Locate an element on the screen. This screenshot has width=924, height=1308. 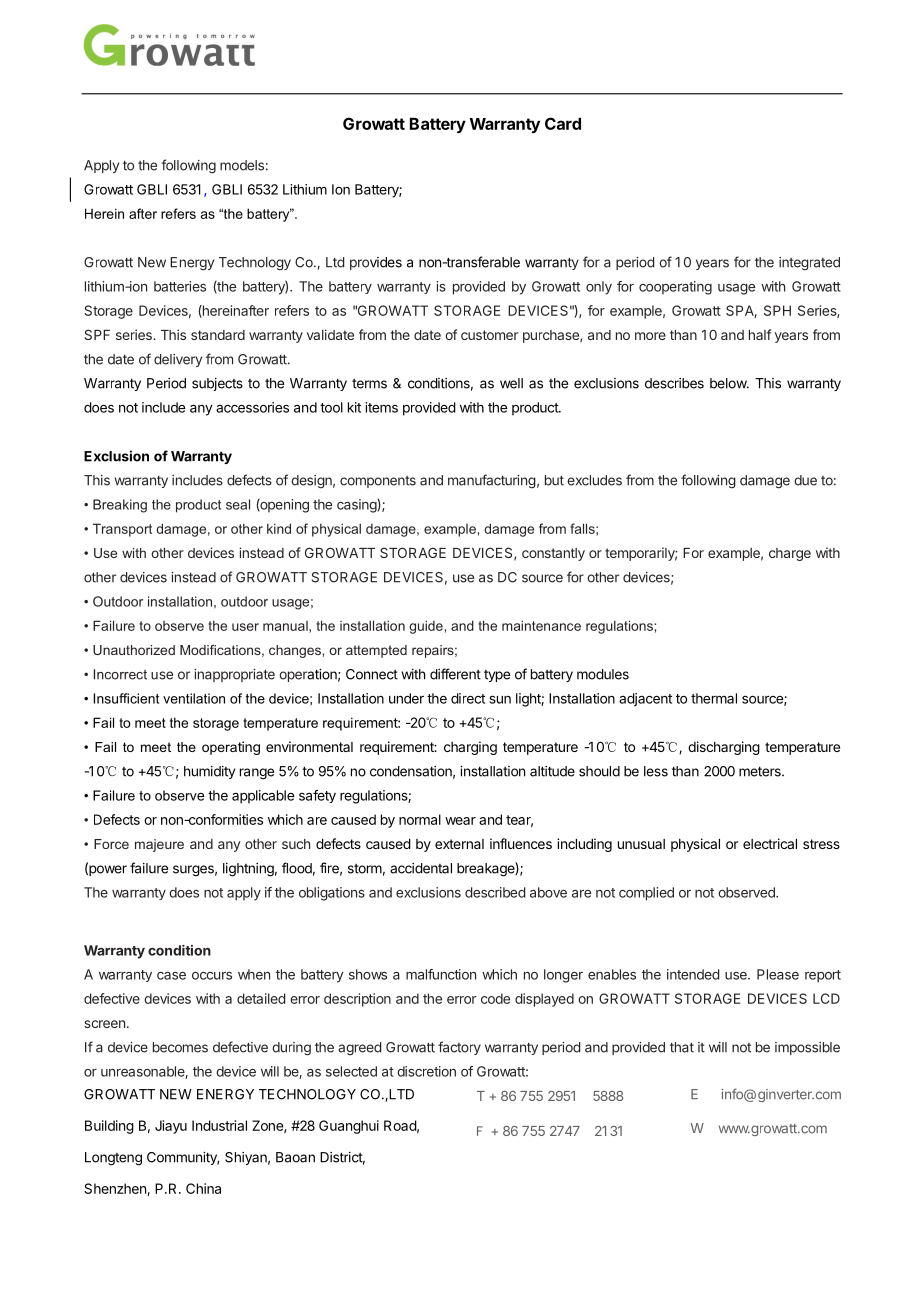
batteries is located at coordinates (180, 286).
